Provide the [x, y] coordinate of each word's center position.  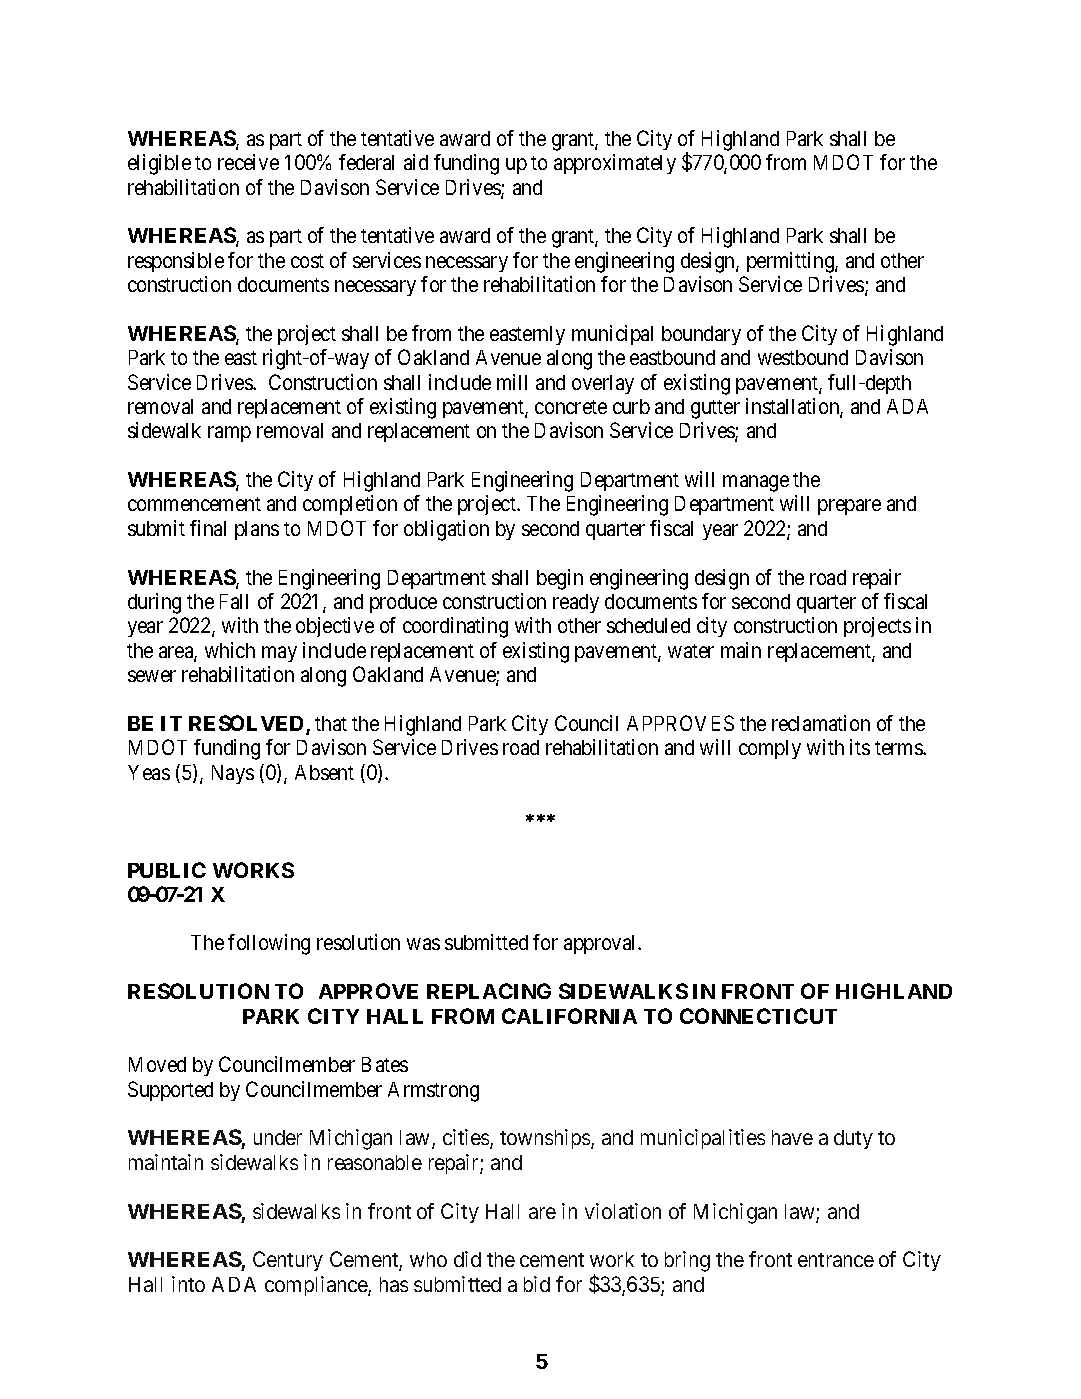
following [269, 944]
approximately [615, 164]
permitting [791, 262]
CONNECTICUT [758, 1016]
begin [560, 579]
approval [602, 944]
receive [248, 162]
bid [537, 1284]
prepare [849, 507]
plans [257, 530]
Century [288, 1261]
